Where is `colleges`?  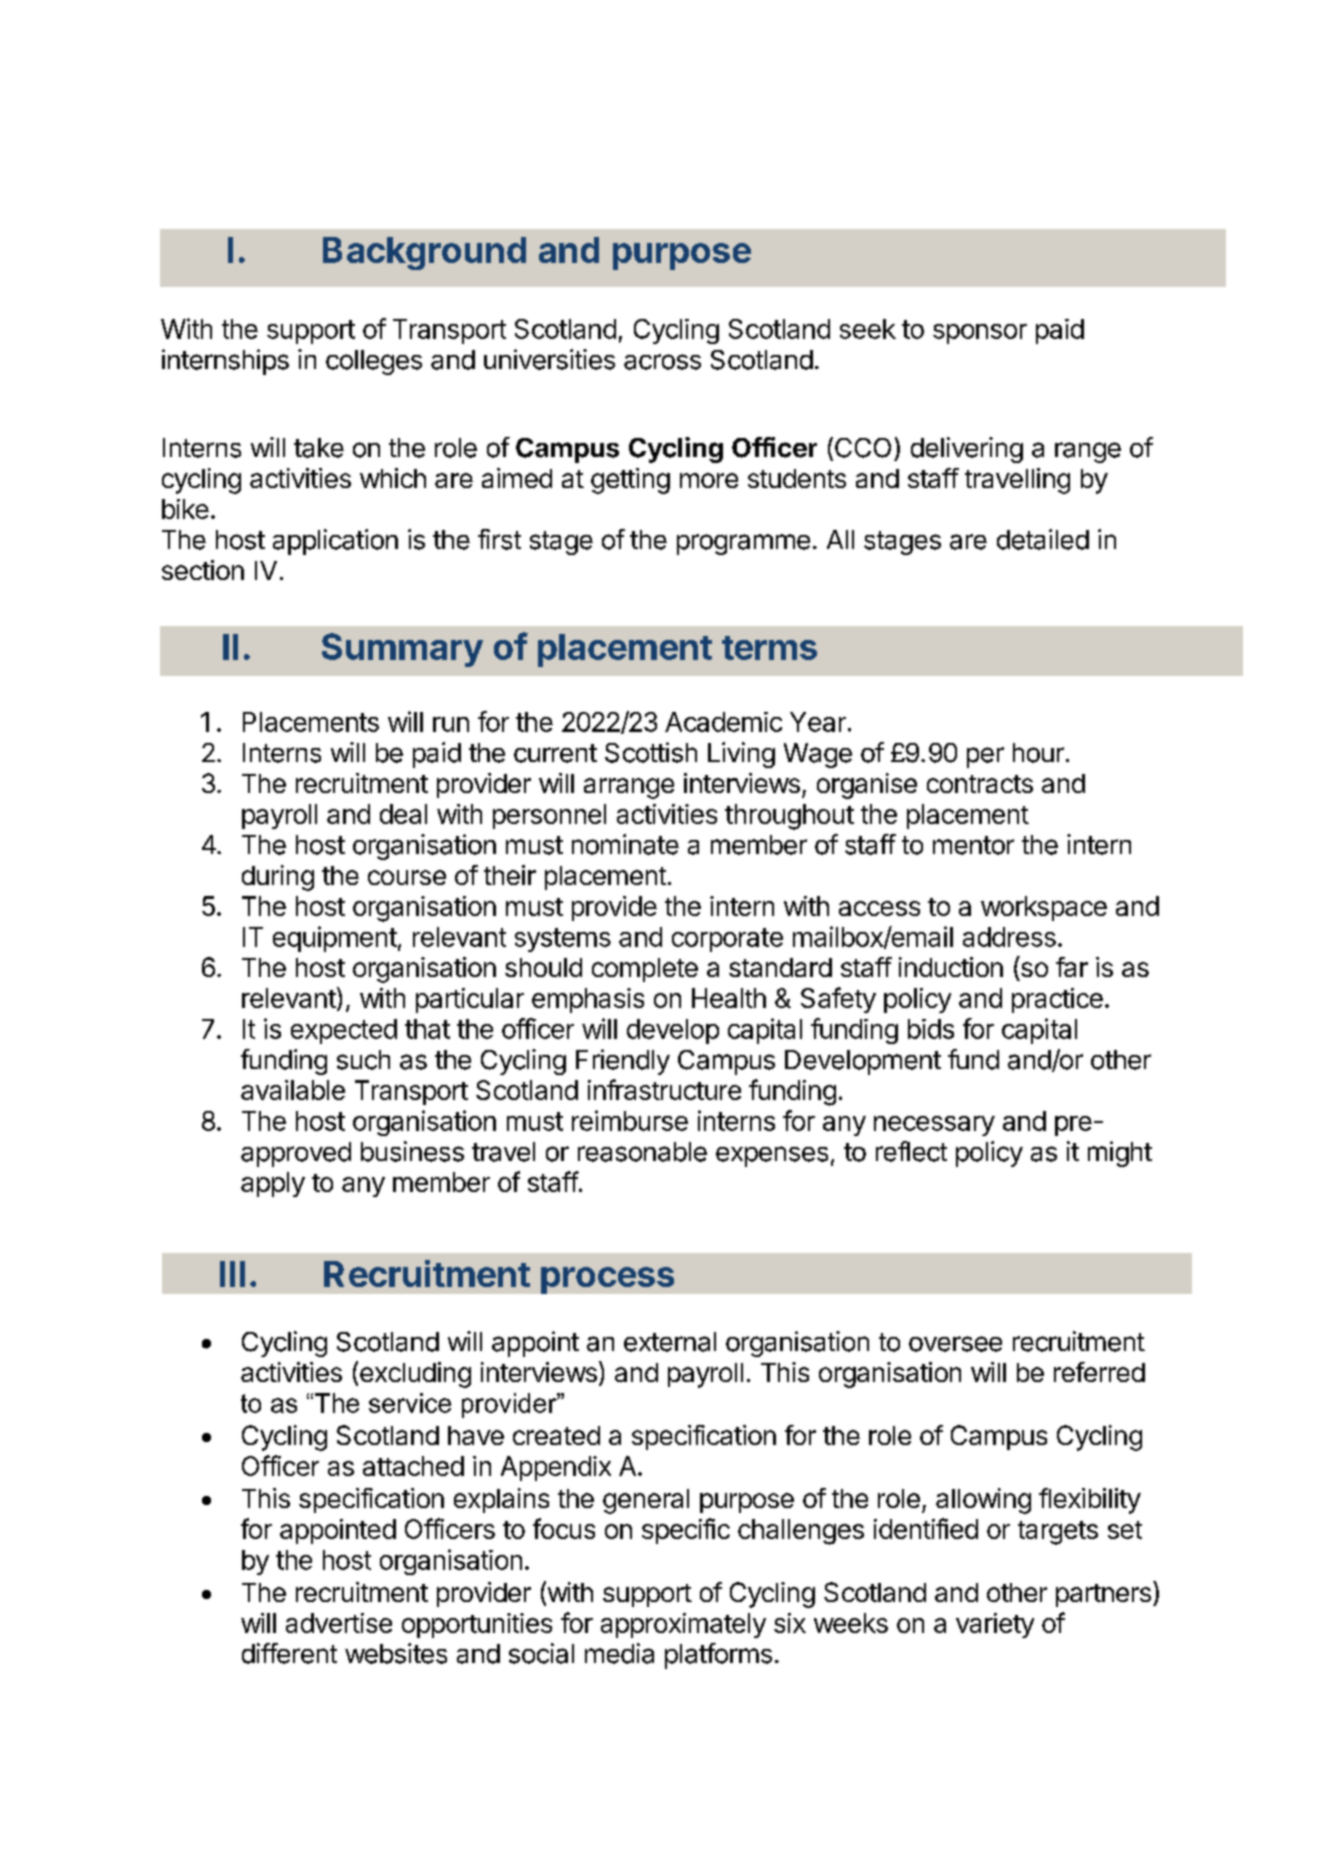
colleges is located at coordinates (374, 362).
